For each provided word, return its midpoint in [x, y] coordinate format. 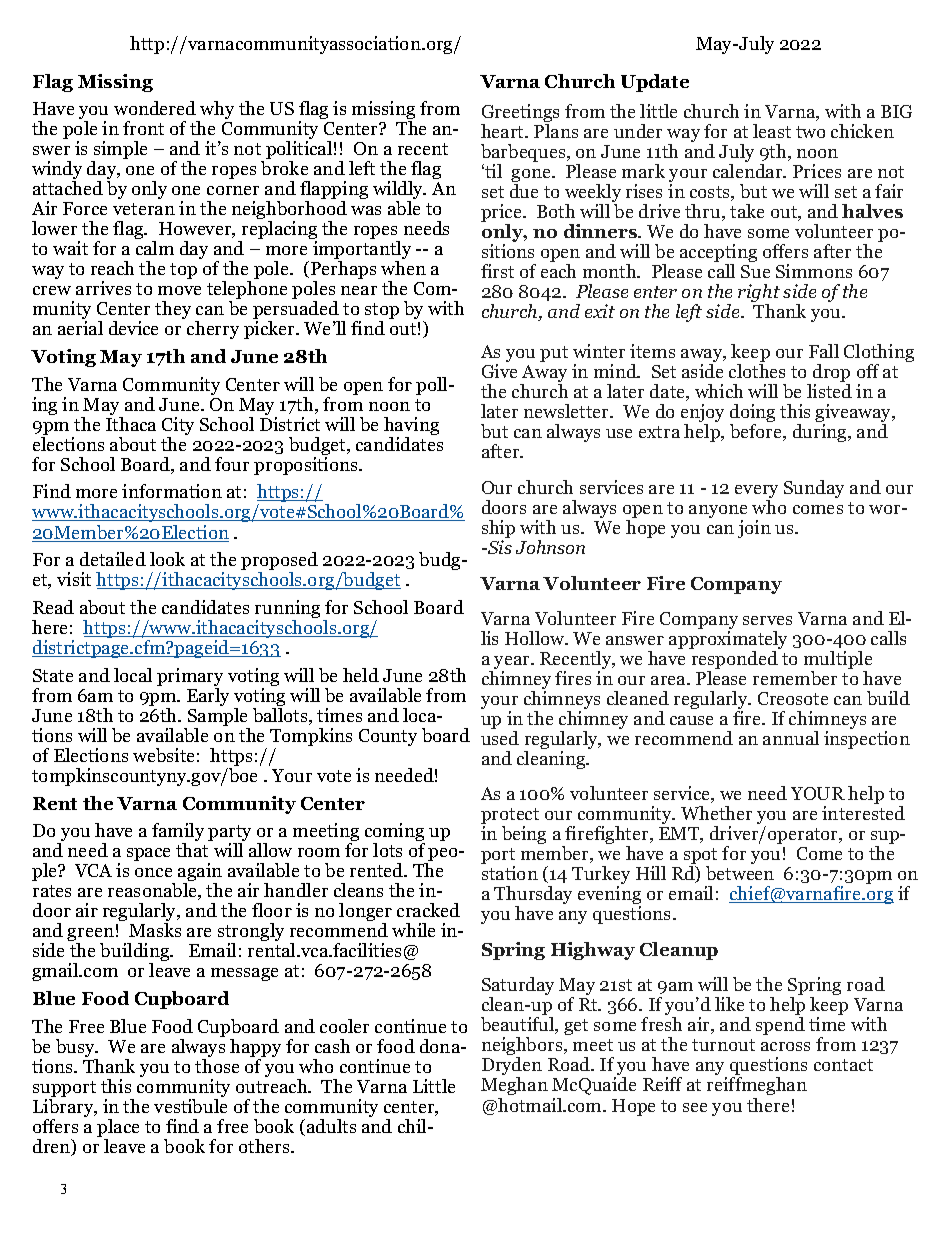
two [810, 132]
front [143, 128]
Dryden [512, 1067]
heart [504, 131]
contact [843, 1065]
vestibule [190, 1104]
